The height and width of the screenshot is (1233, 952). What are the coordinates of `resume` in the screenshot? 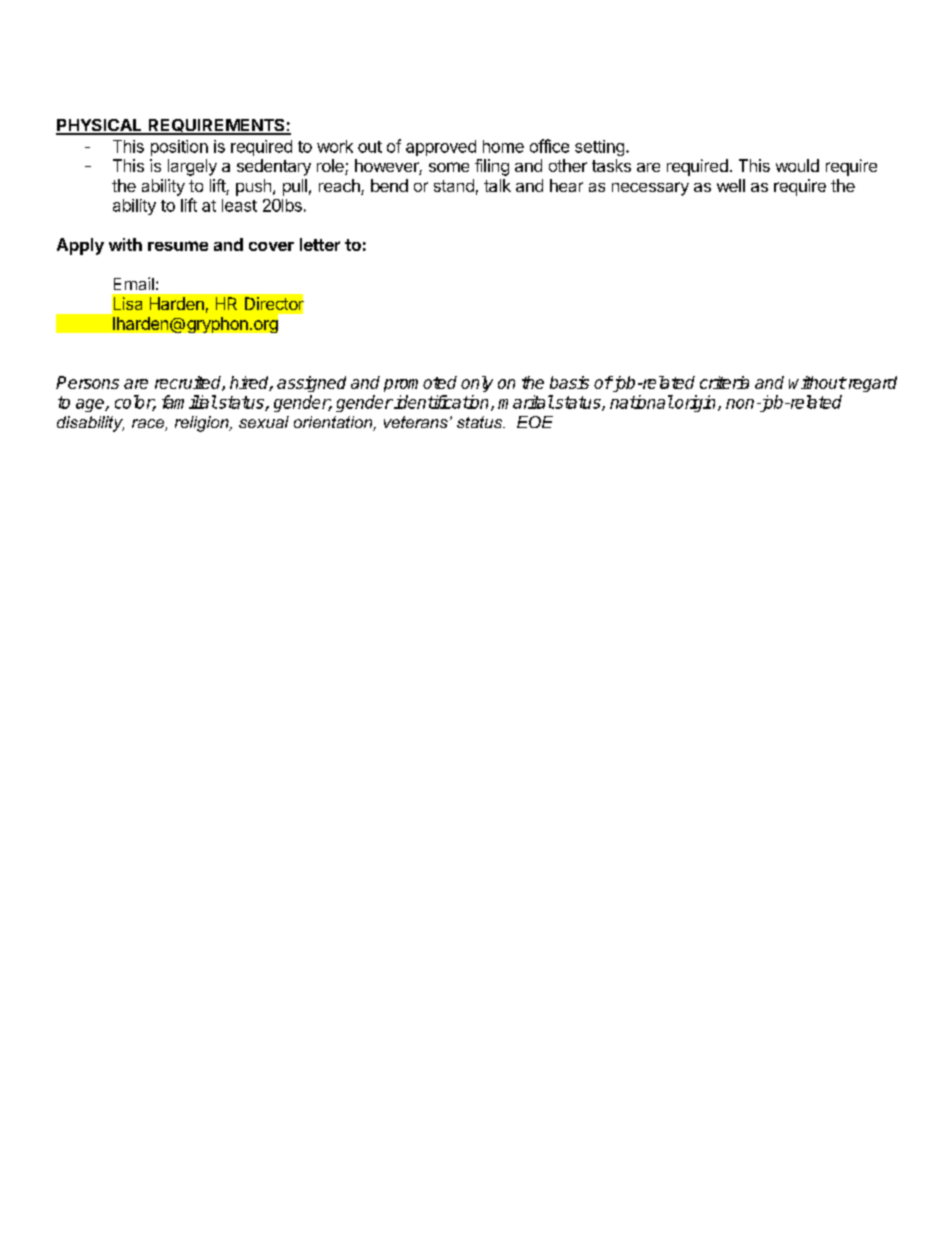 It's located at (178, 246).
